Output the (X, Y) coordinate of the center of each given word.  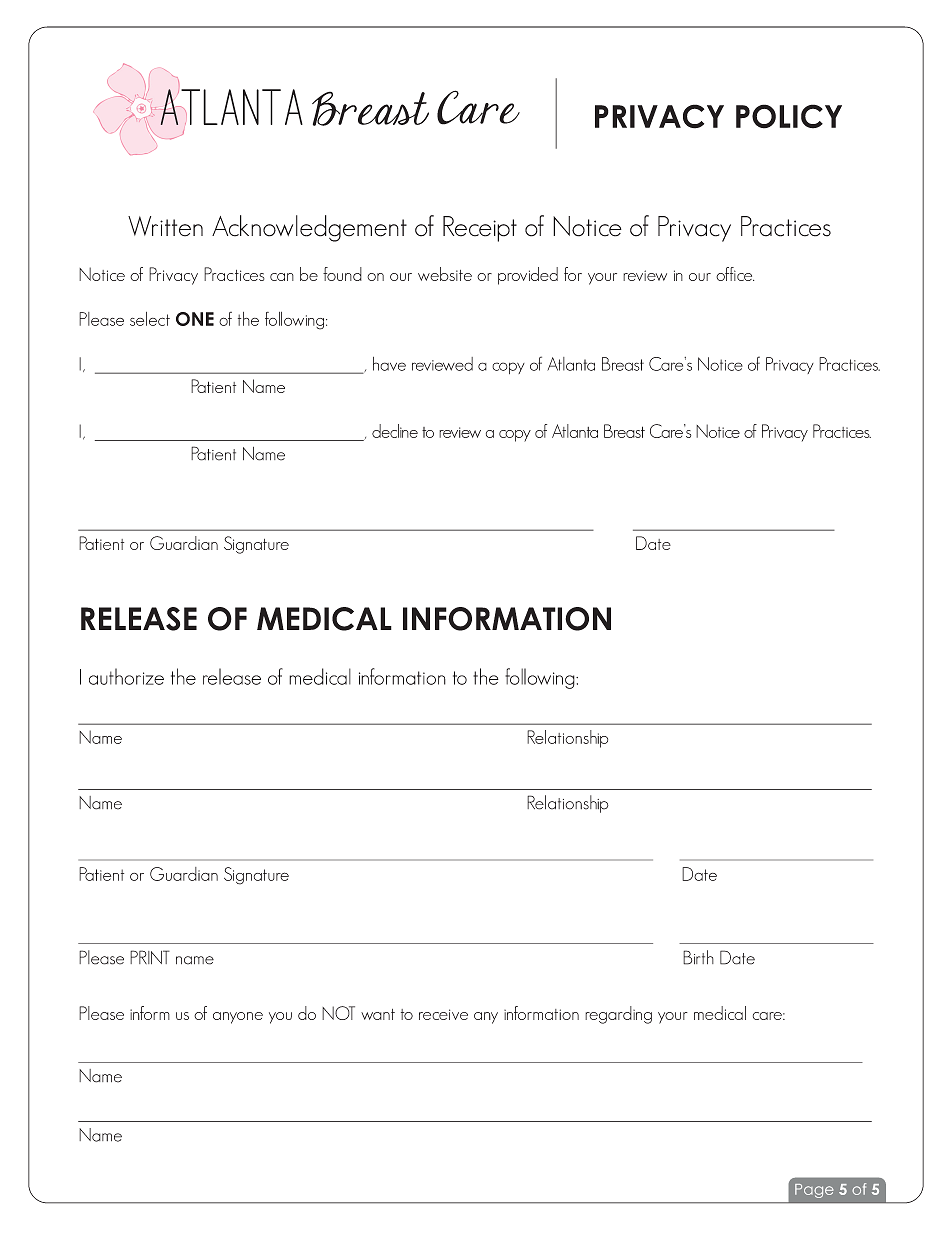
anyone (238, 1018)
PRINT (150, 957)
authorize (126, 676)
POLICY (789, 116)
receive (443, 1014)
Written (165, 226)
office (735, 274)
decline (395, 431)
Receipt (480, 229)
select (150, 319)
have (389, 364)
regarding (618, 1015)
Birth (698, 957)
